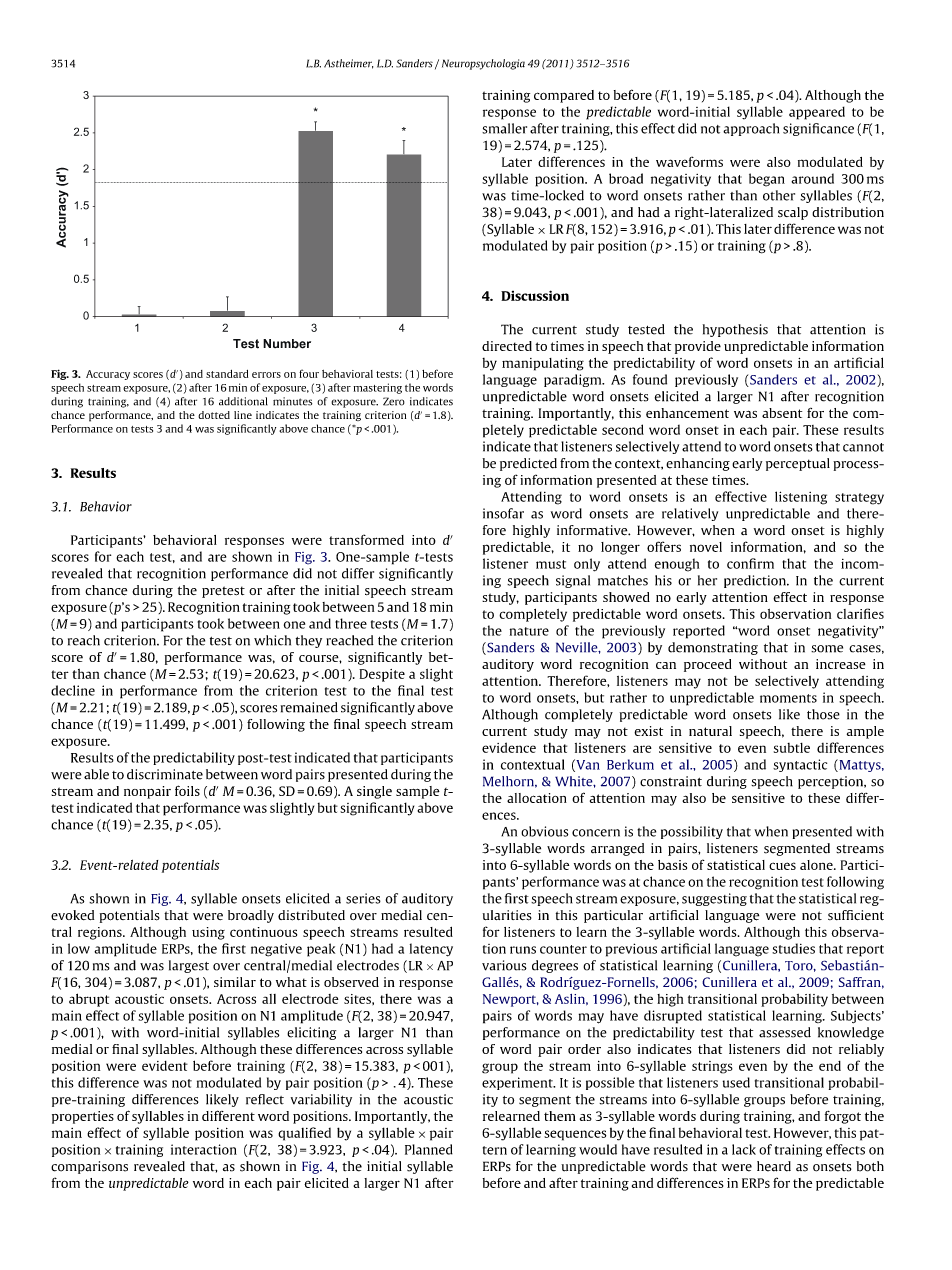  Describe the element at coordinates (429, 1149) in the screenshot. I see `Planned` at that location.
